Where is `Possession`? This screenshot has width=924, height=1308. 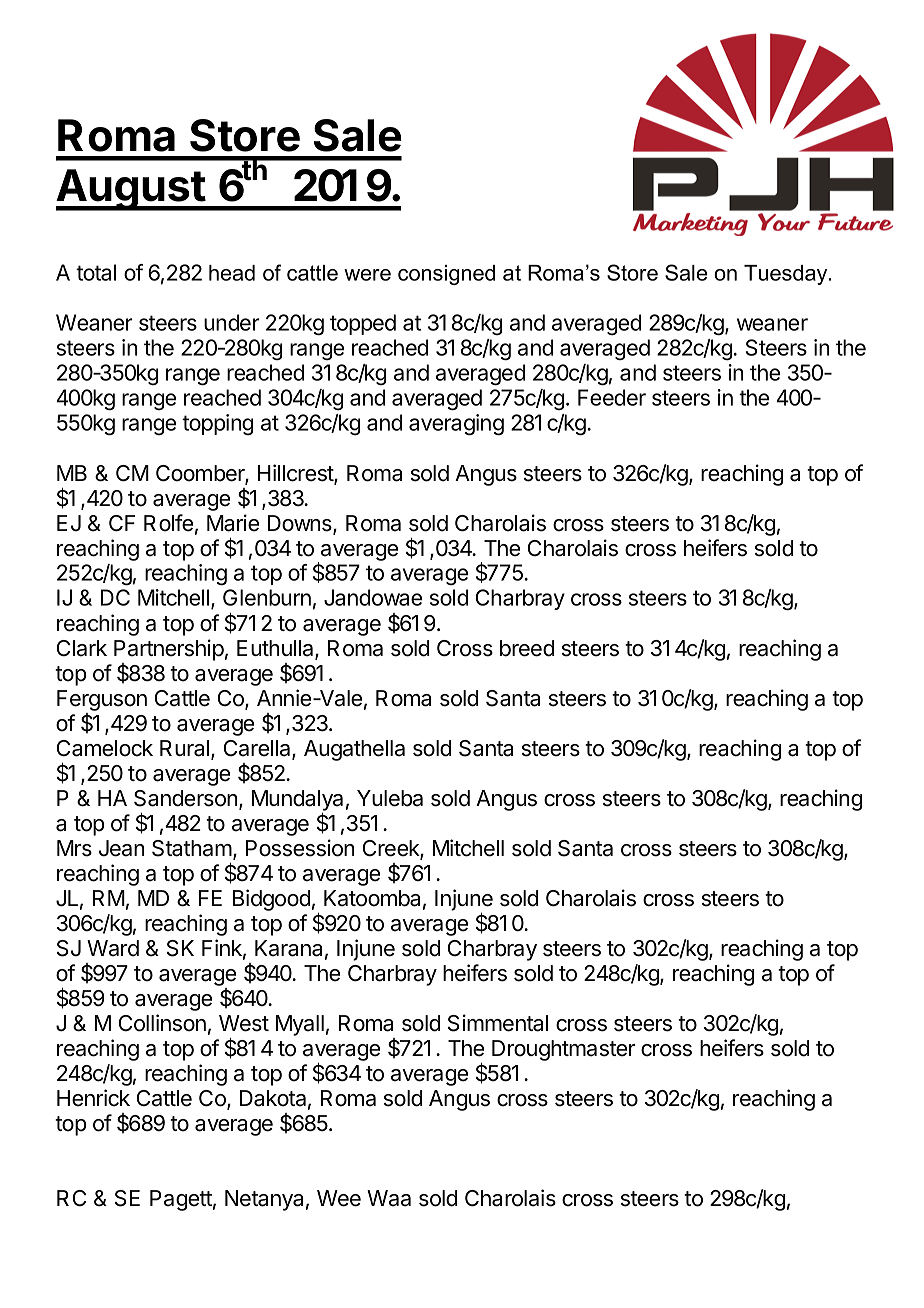 Possession is located at coordinates (300, 848).
